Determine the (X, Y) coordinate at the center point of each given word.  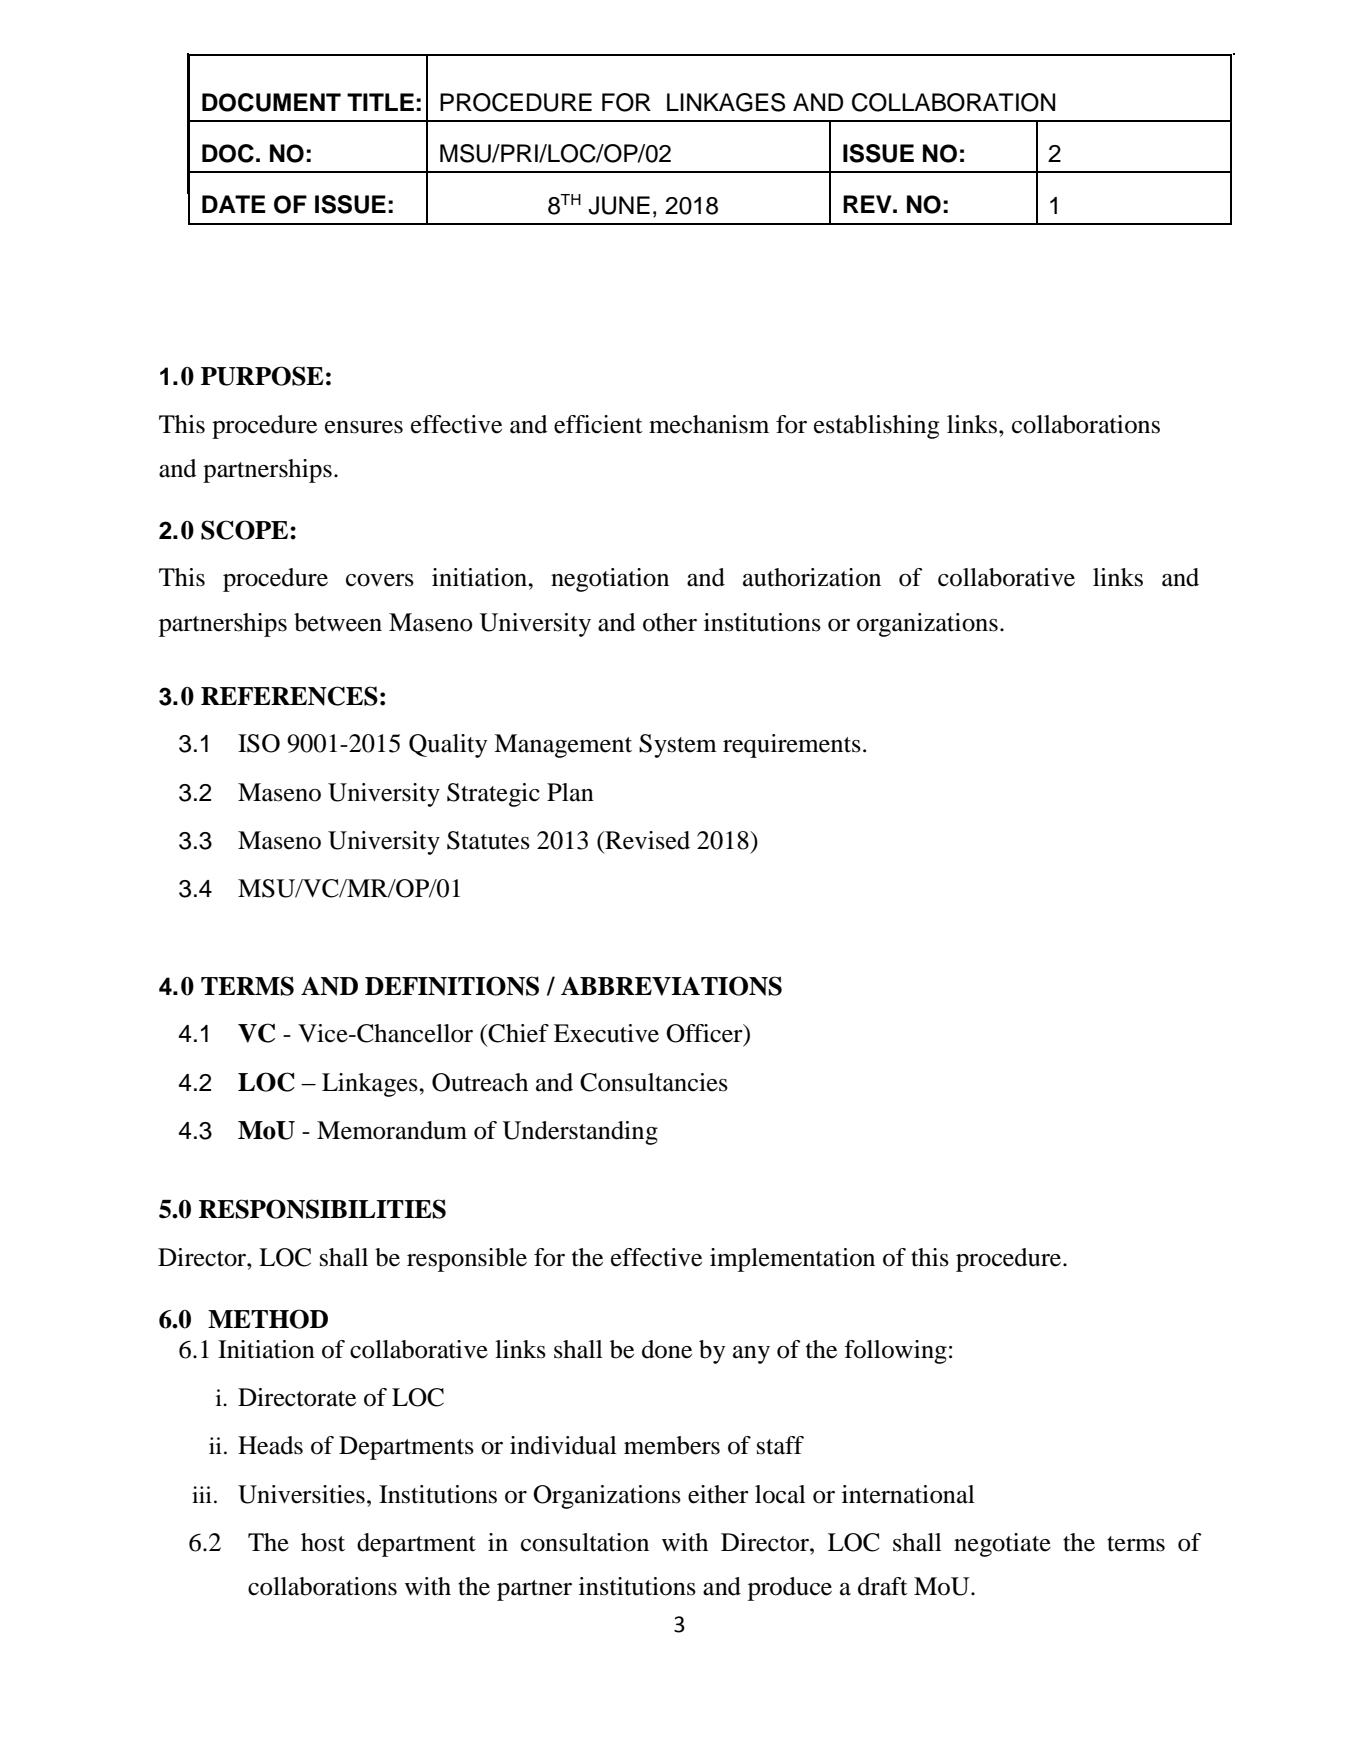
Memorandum (392, 1130)
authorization (812, 577)
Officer (705, 1034)
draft (883, 1586)
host (323, 1542)
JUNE (619, 205)
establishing (876, 427)
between (338, 622)
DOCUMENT (271, 102)
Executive (606, 1033)
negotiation (610, 580)
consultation (585, 1542)
